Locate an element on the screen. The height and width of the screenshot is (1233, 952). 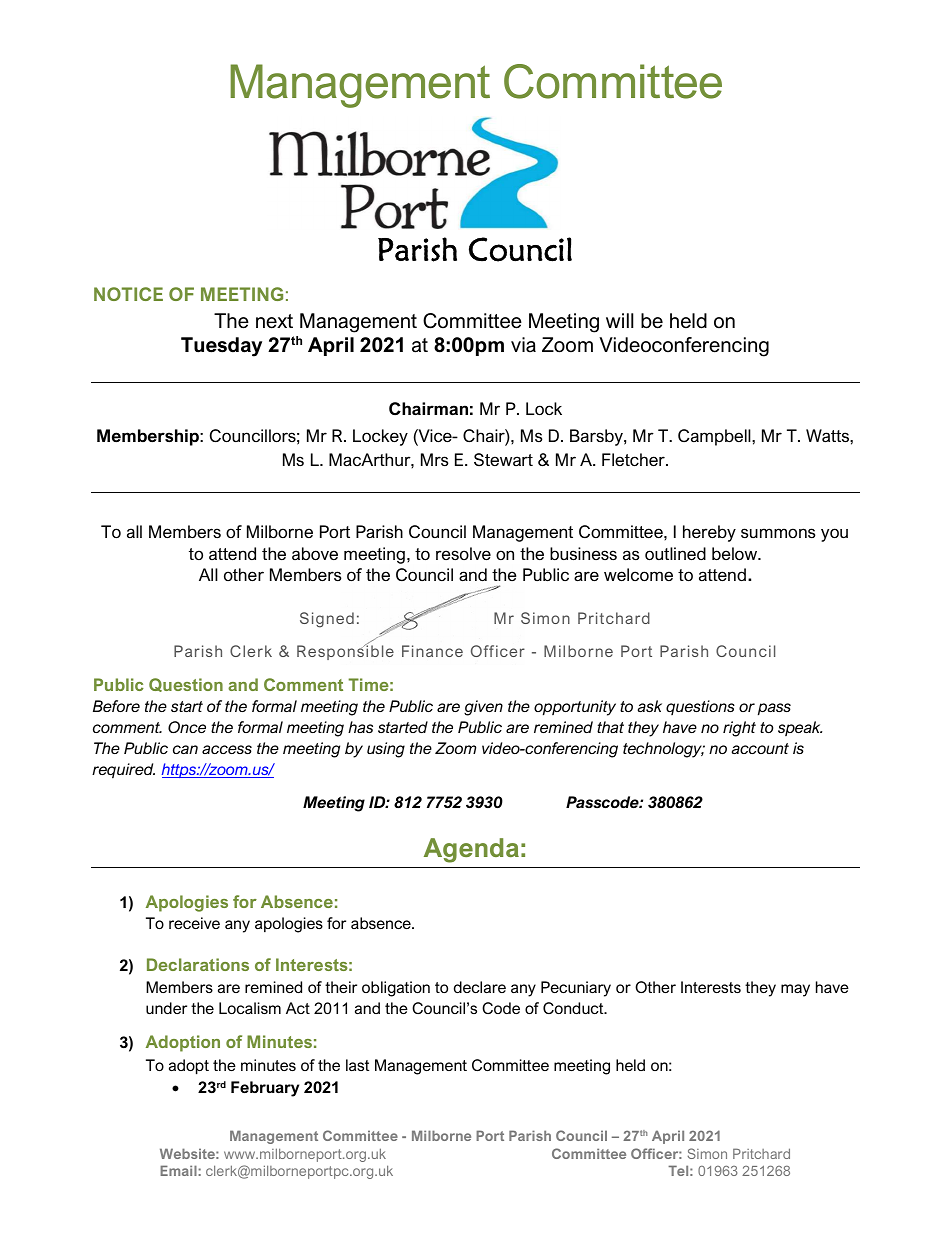
summons is located at coordinates (778, 533).
